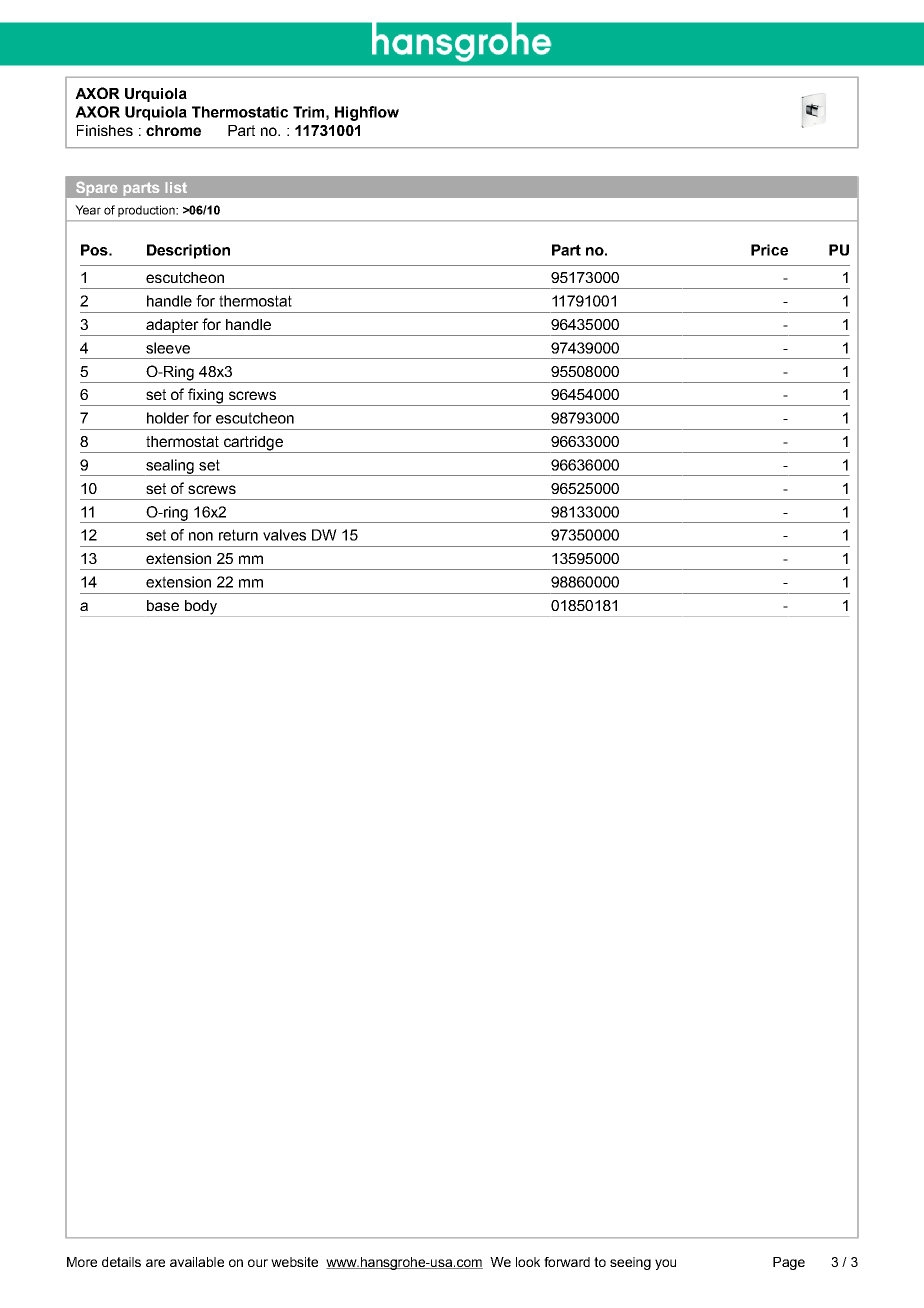 The height and width of the screenshot is (1308, 924). I want to click on valves, so click(284, 535).
